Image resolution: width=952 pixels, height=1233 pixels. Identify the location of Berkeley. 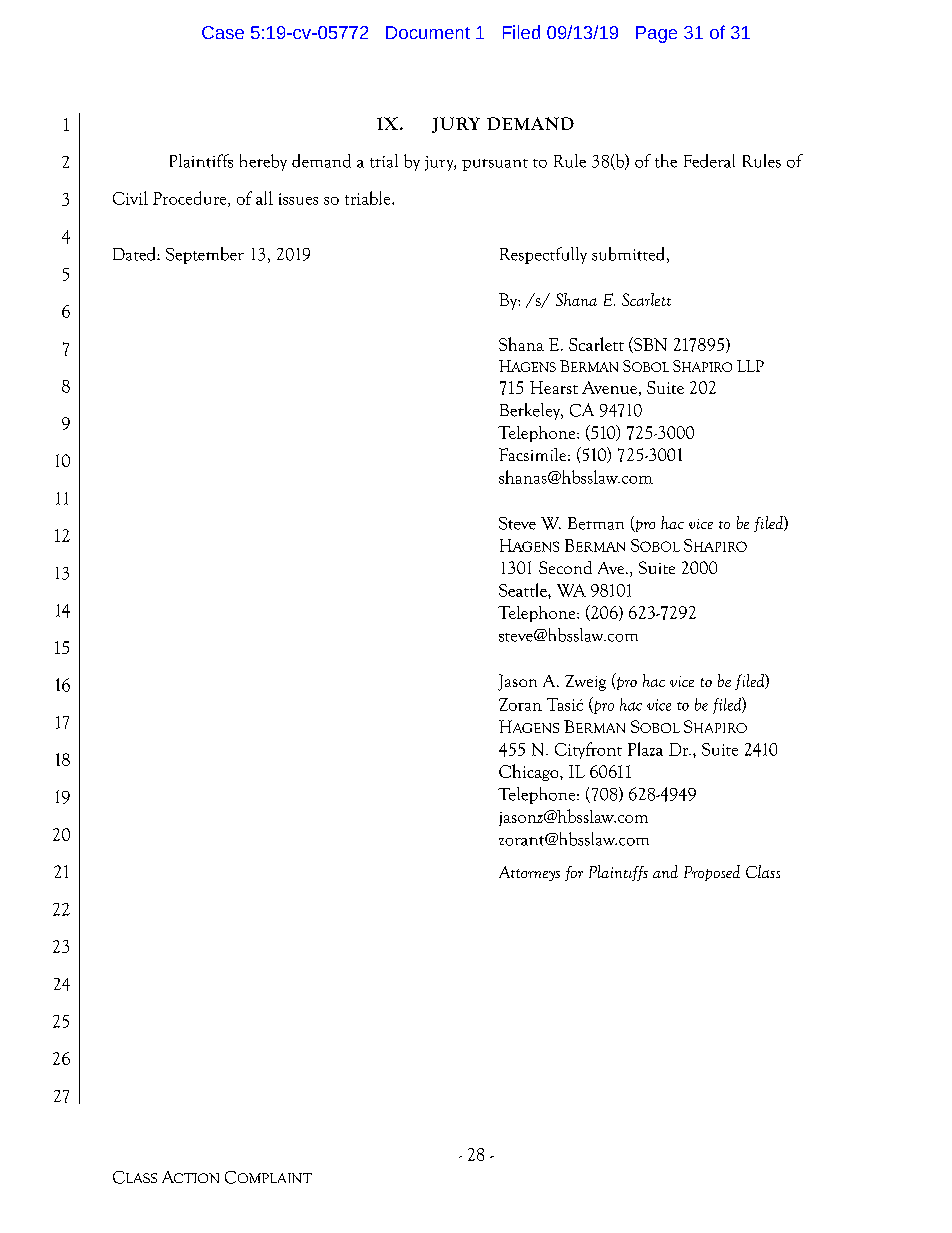
(531, 411).
